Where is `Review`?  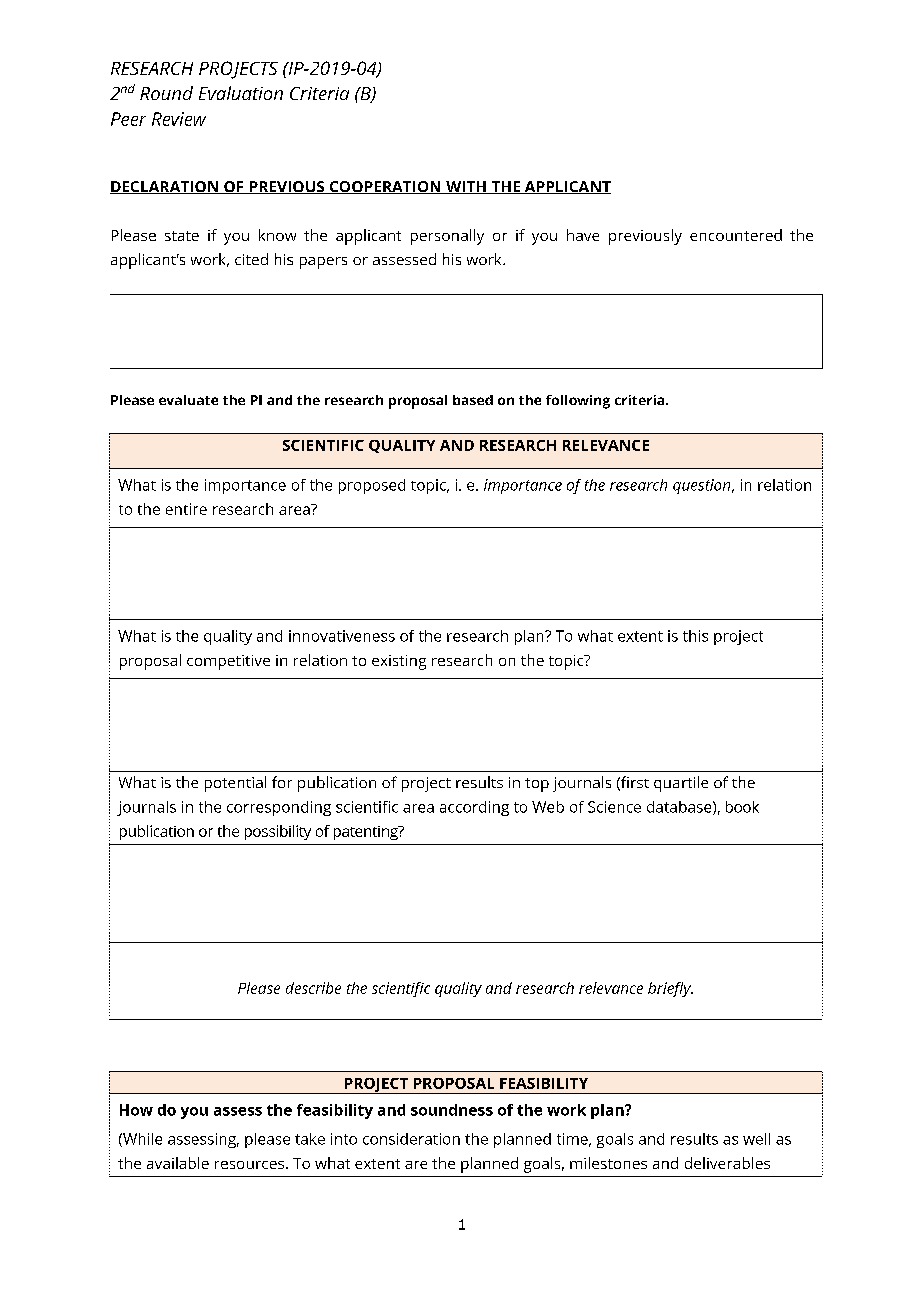 Review is located at coordinates (179, 119).
